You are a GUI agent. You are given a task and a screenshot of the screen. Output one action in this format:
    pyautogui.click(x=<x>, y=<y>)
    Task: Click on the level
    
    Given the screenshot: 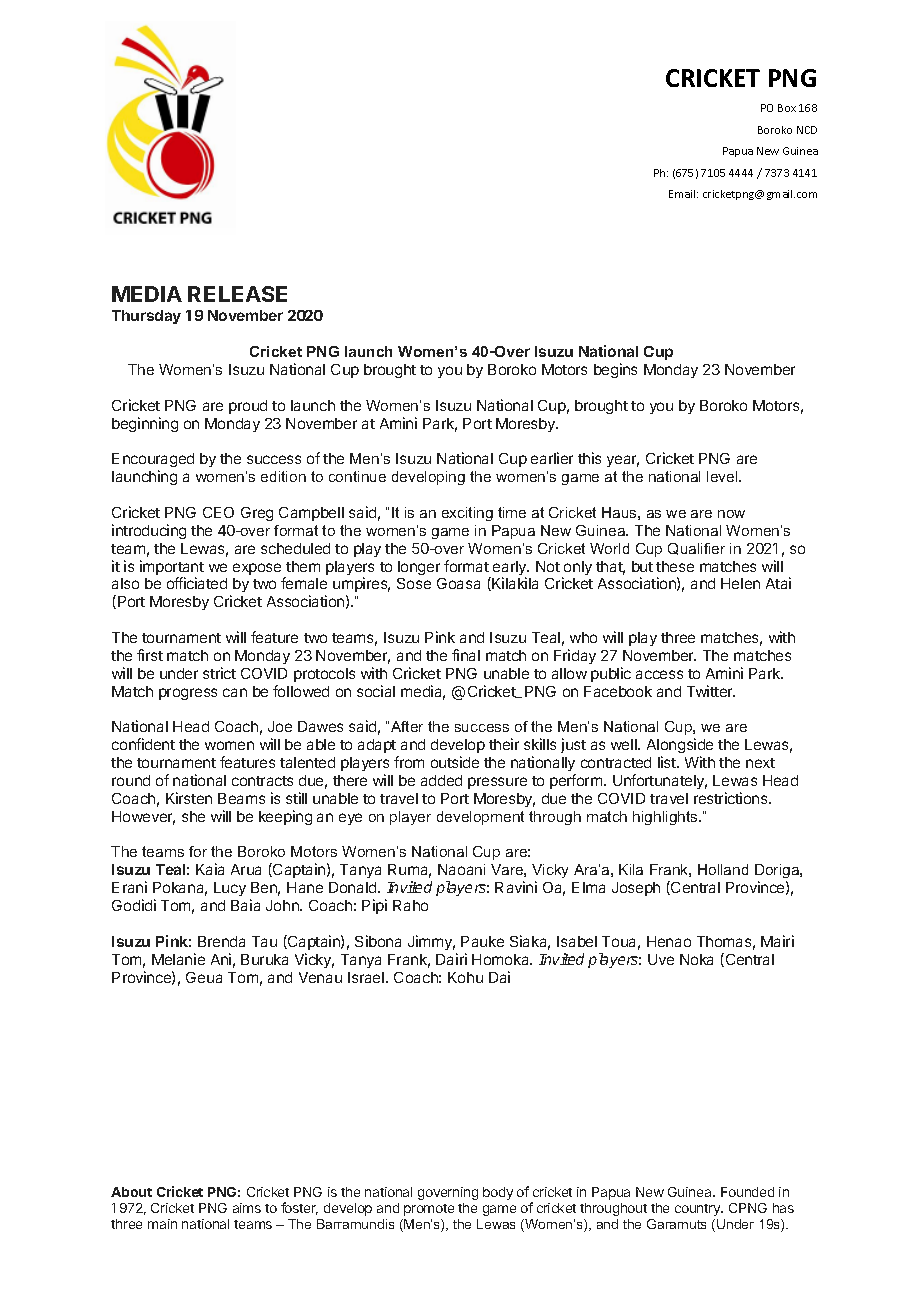 What is the action you would take?
    pyautogui.click(x=723, y=476)
